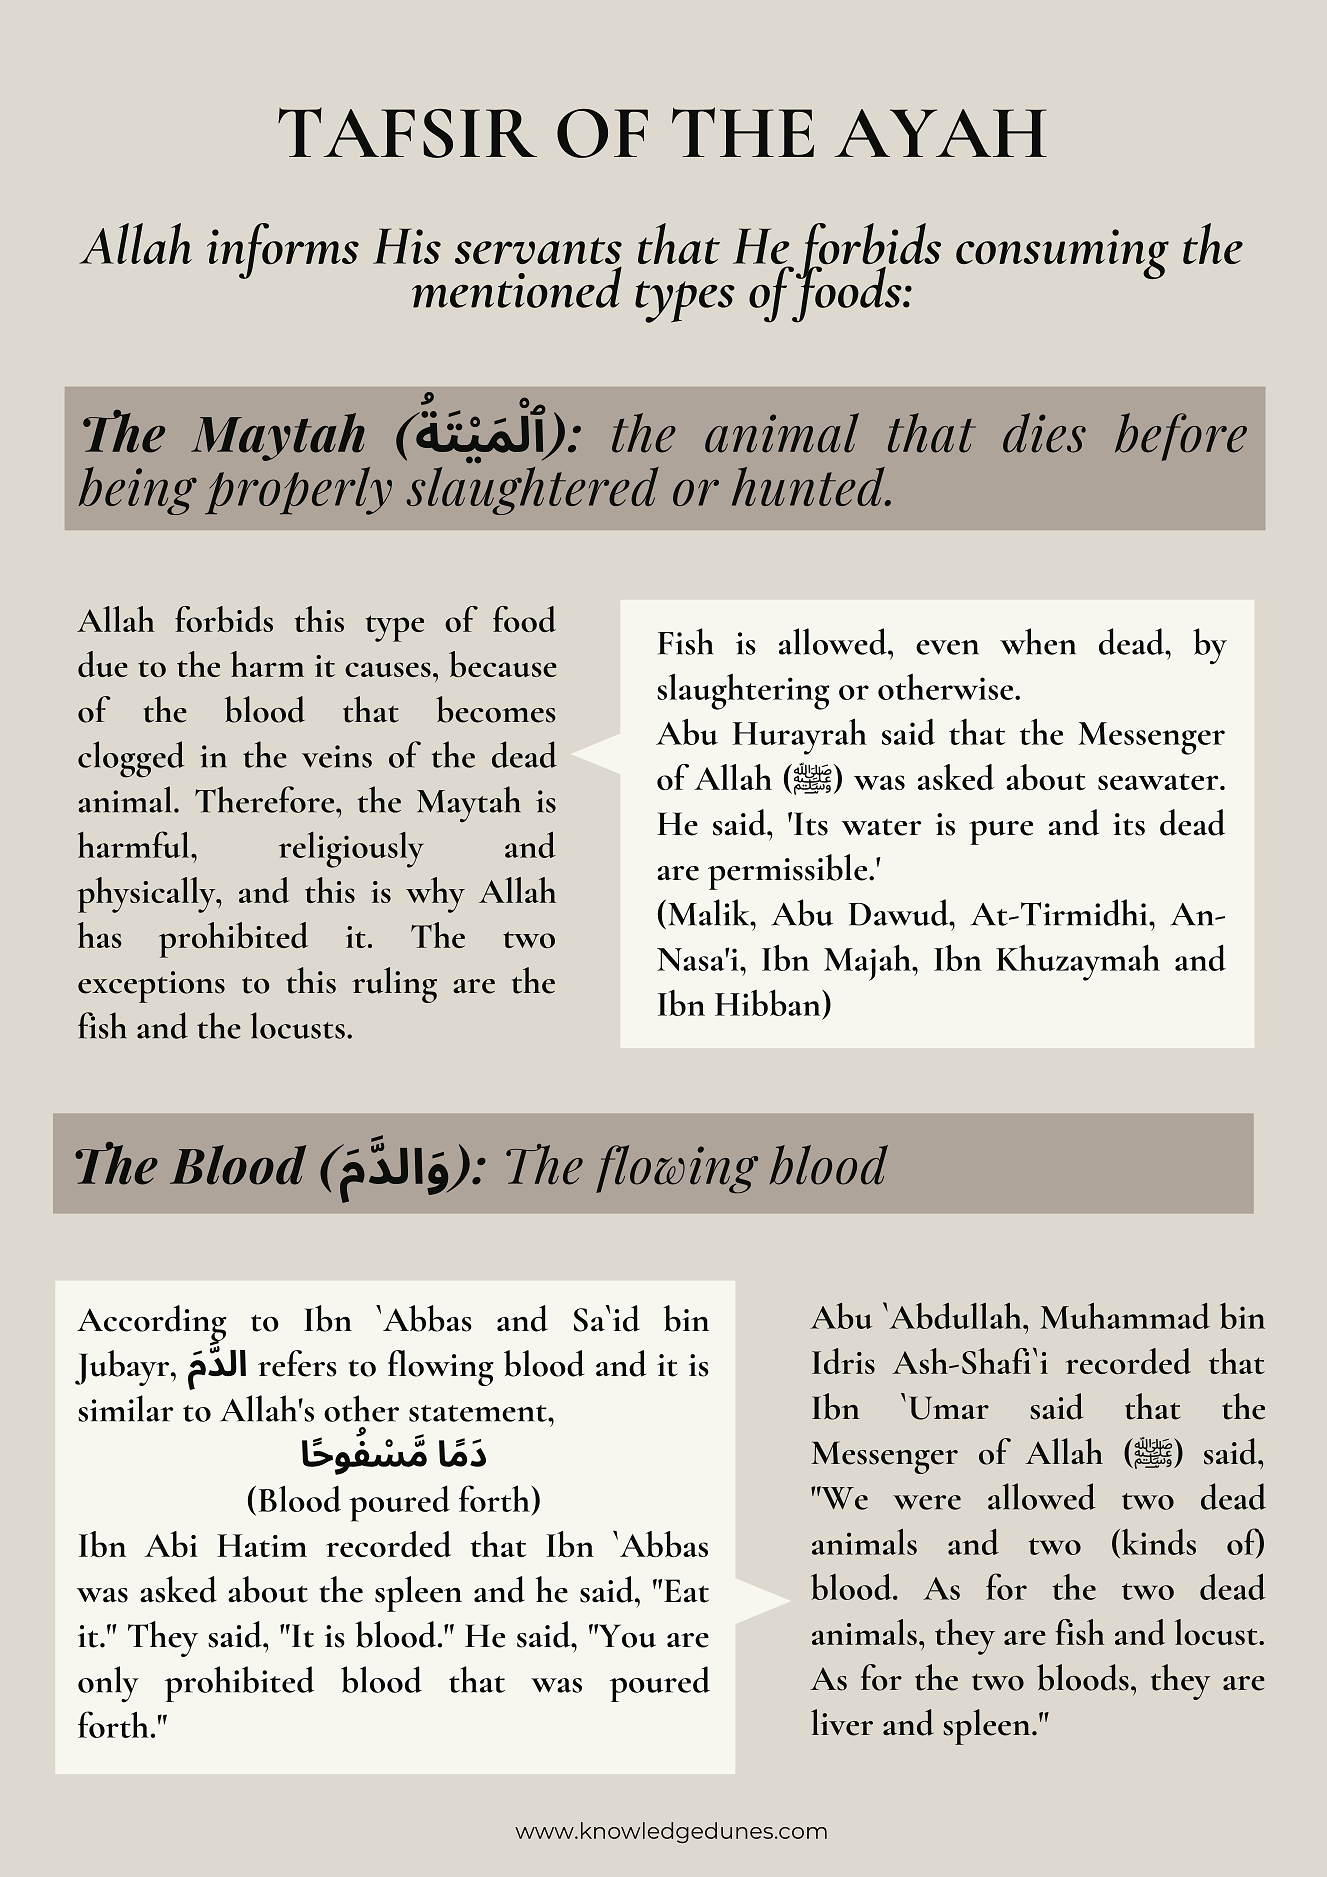  I want to click on Malik, so click(710, 912).
